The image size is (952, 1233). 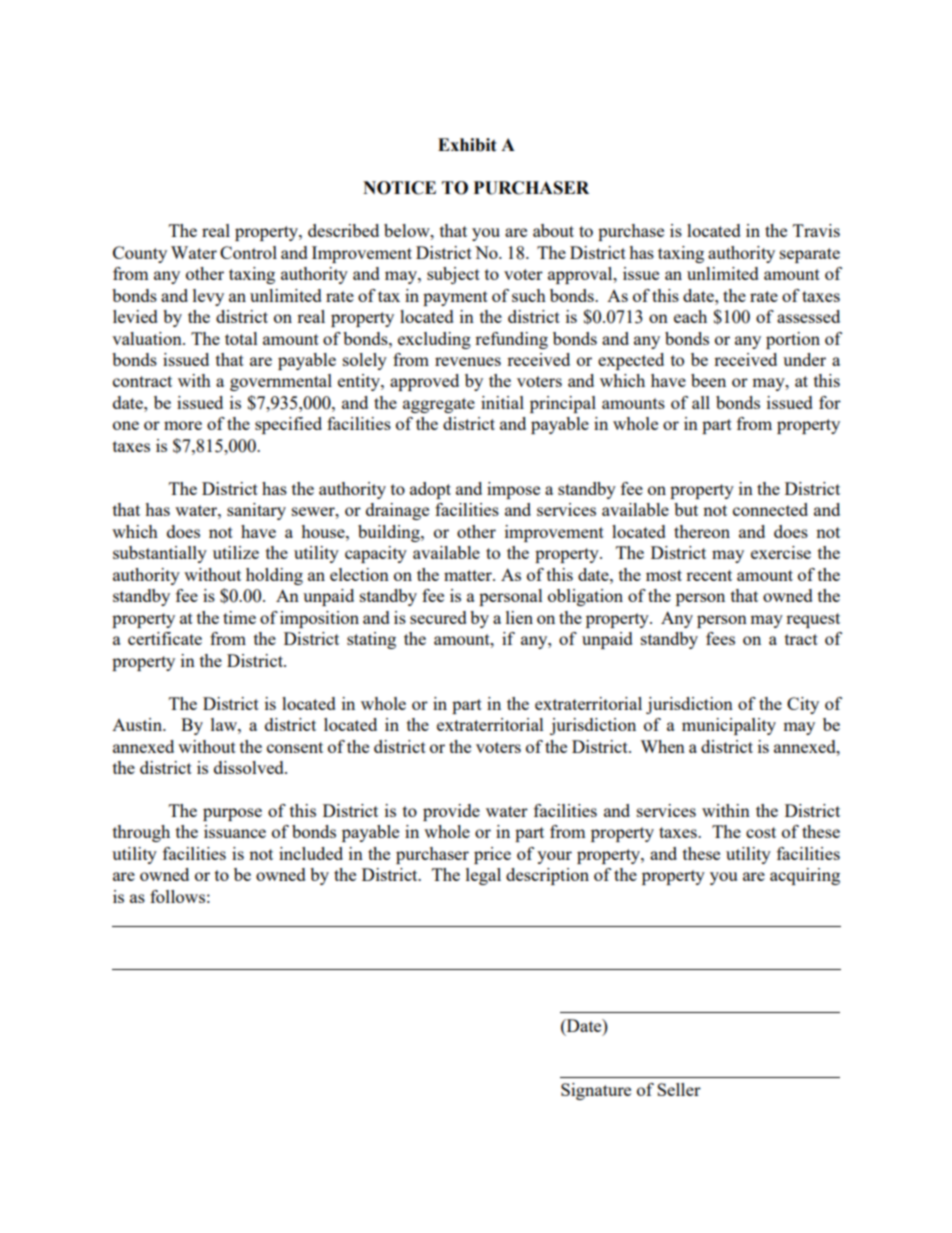 What do you see at coordinates (467, 145) in the image?
I see `Exhibit` at bounding box center [467, 145].
